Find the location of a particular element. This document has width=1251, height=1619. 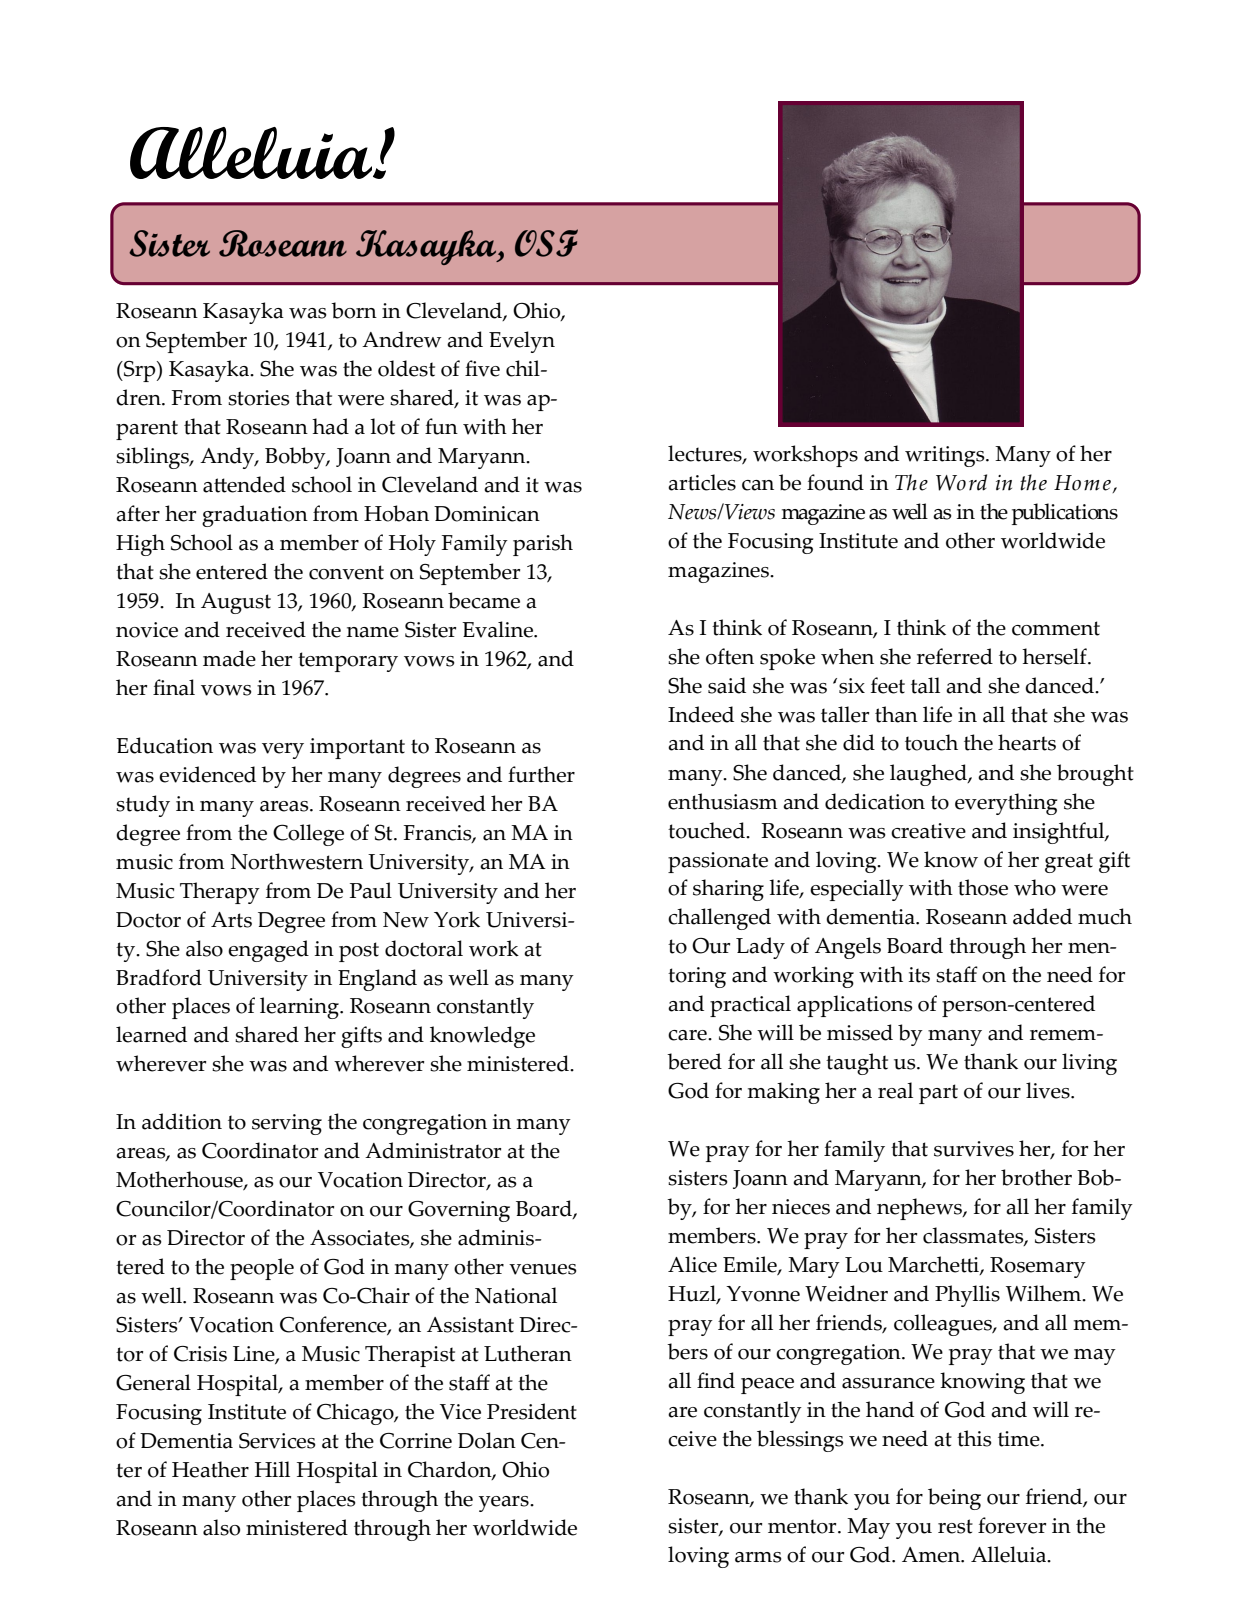

writings is located at coordinates (946, 456).
